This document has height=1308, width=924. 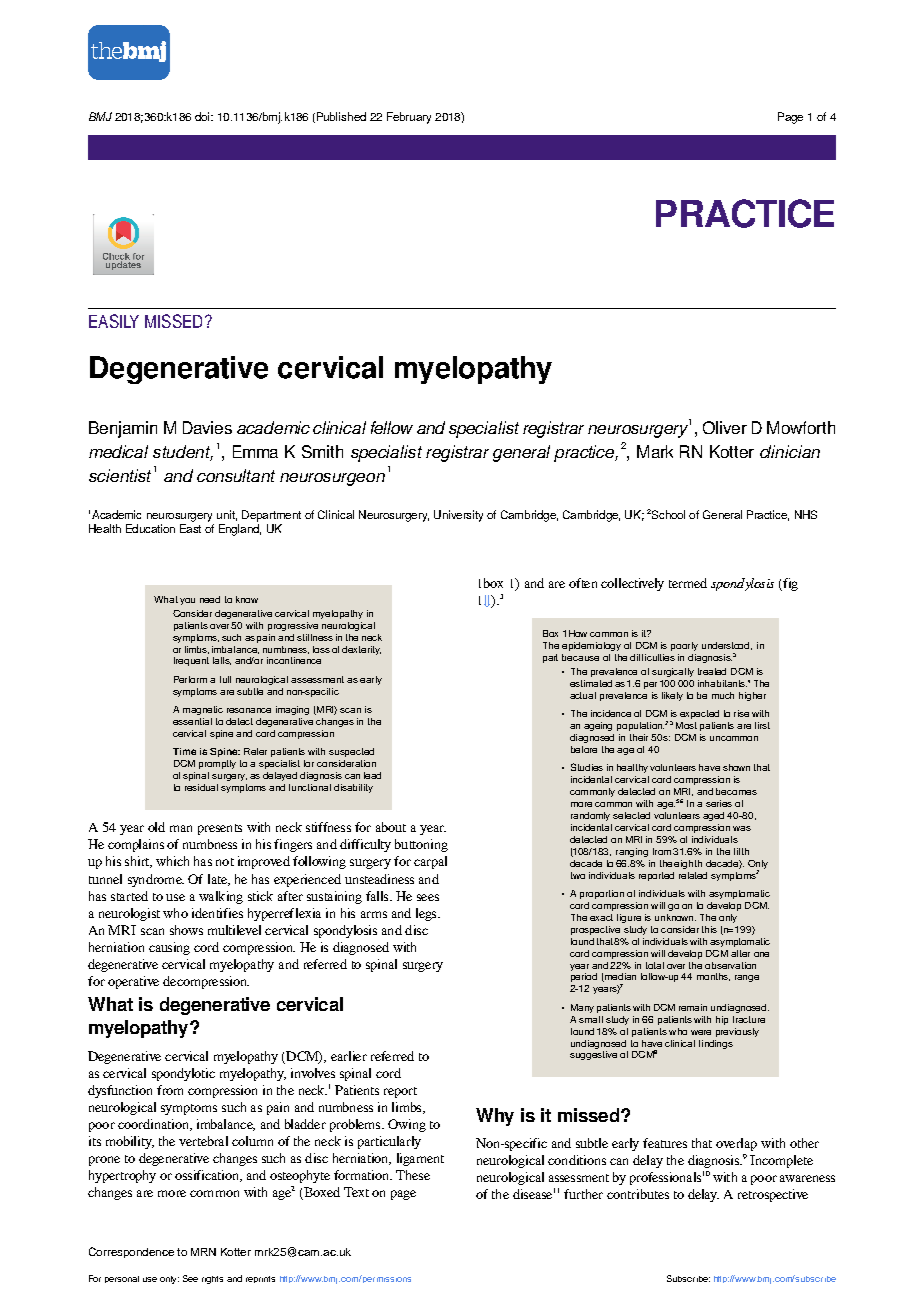 What do you see at coordinates (131, 1252) in the document?
I see `Correspondence` at bounding box center [131, 1252].
